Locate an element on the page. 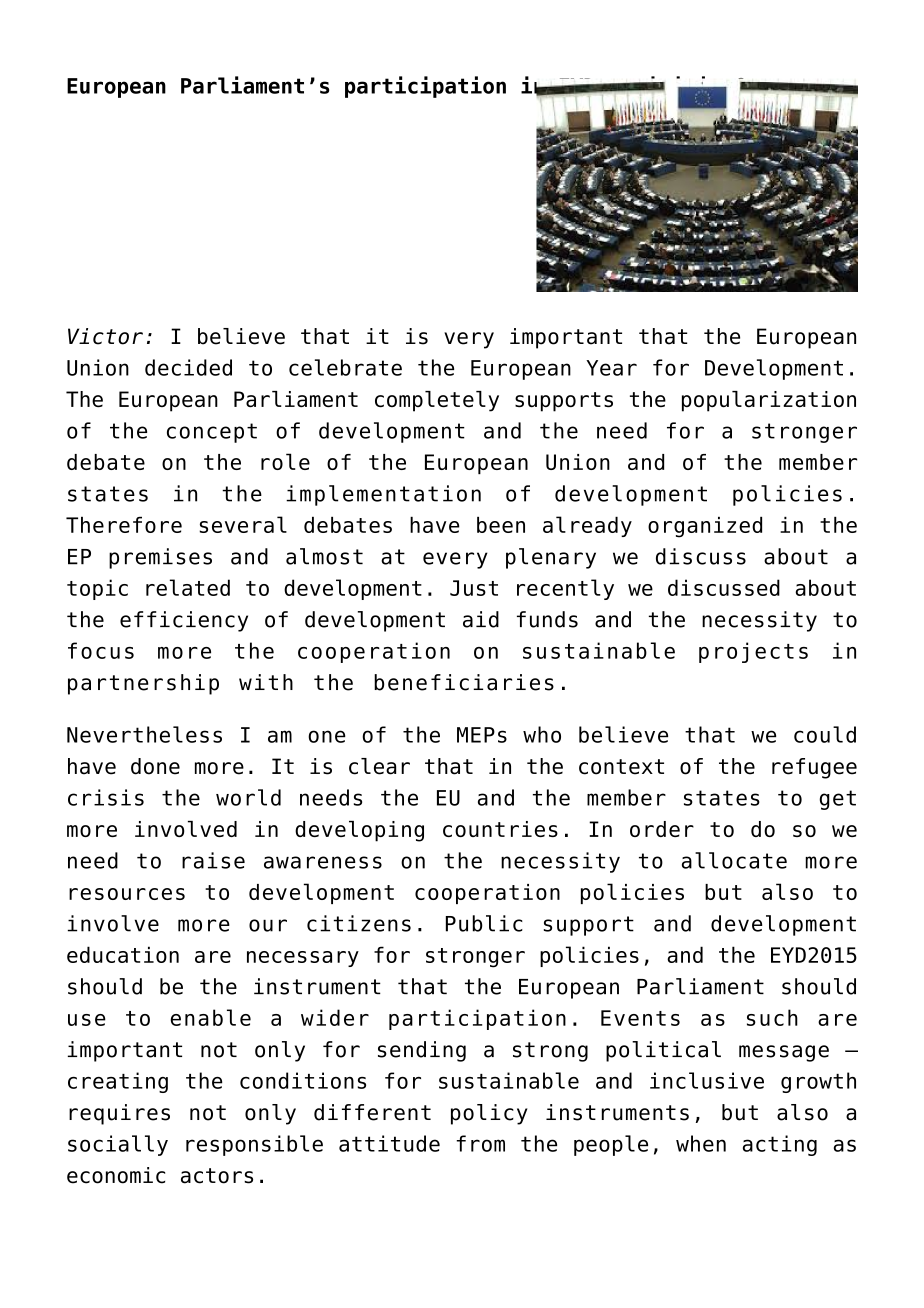  completely is located at coordinates (437, 401).
